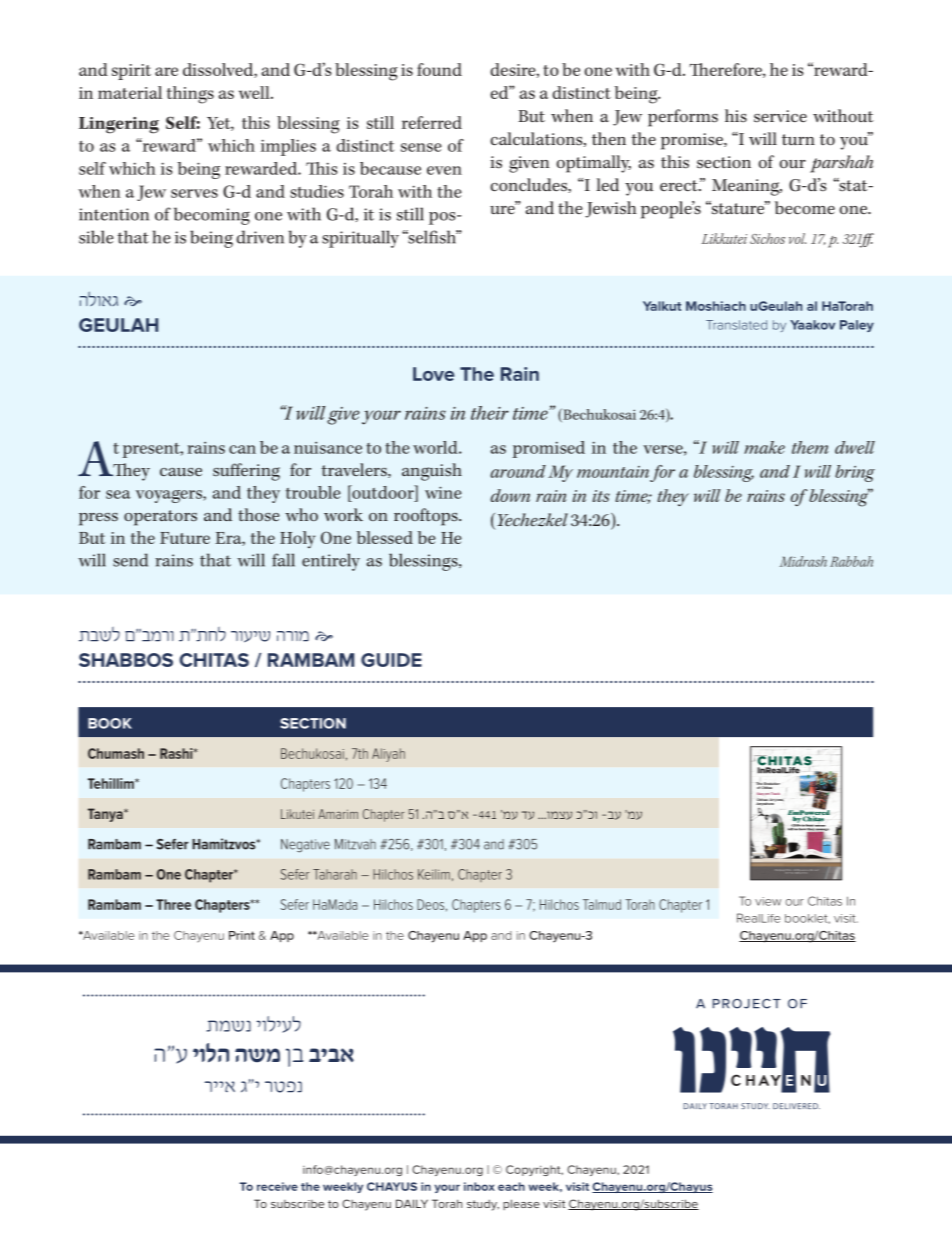  I want to click on referred, so click(432, 122).
